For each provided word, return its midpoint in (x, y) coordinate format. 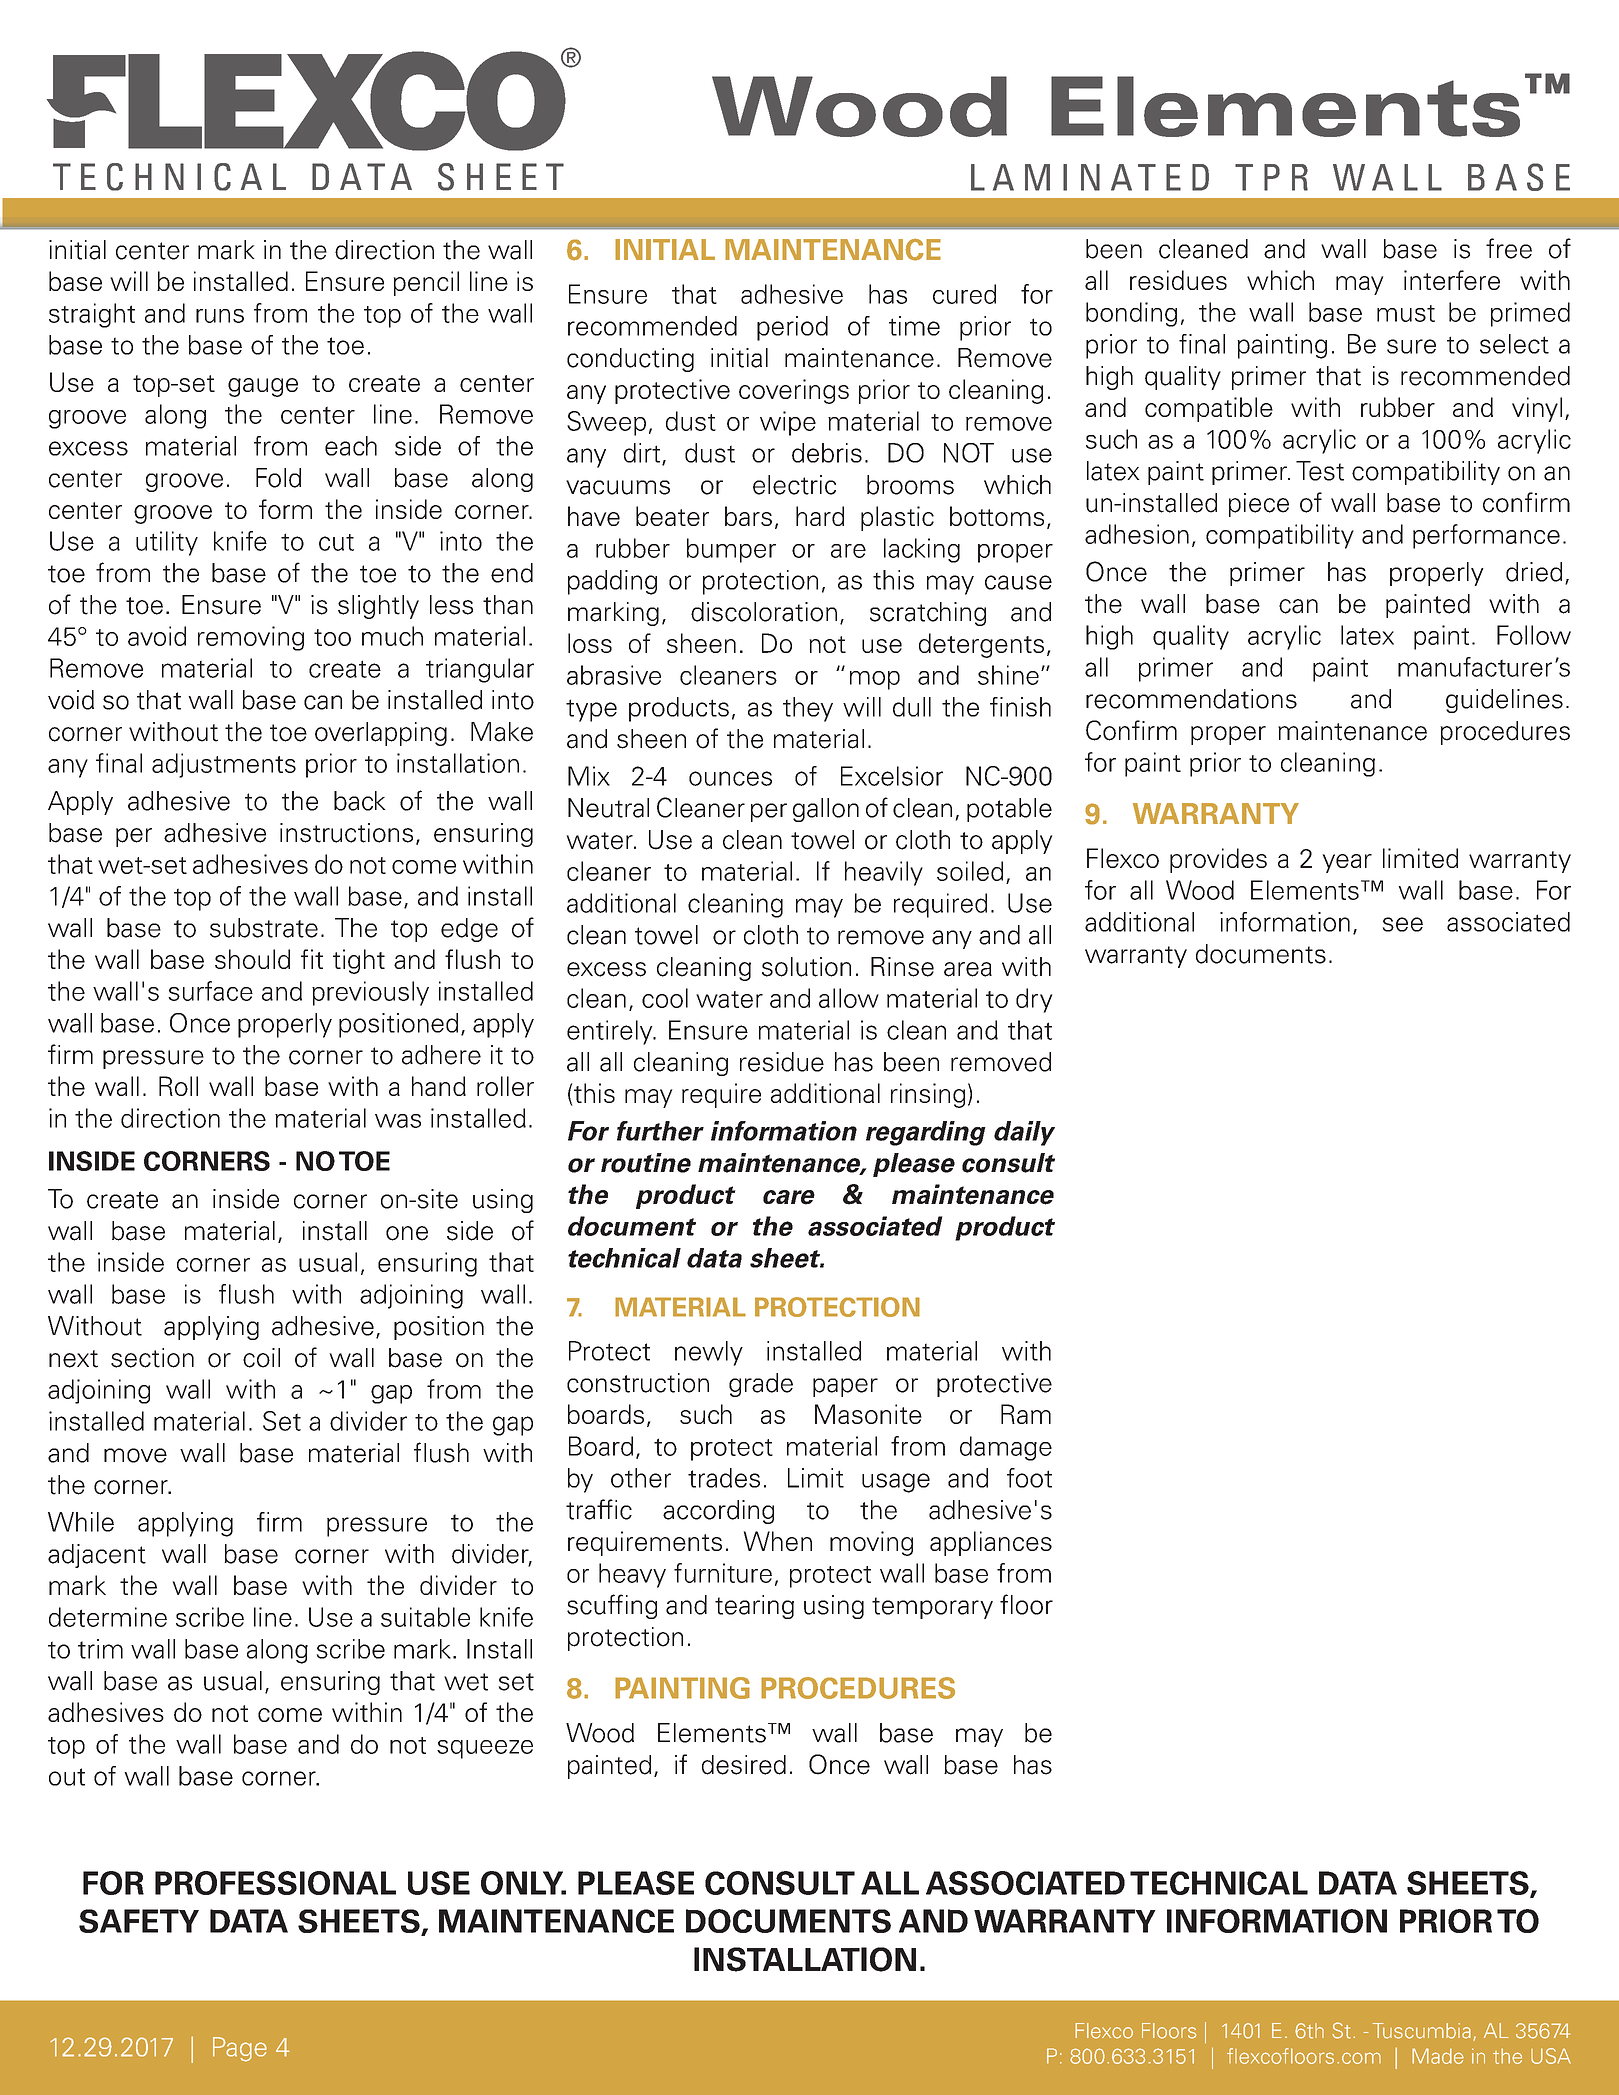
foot (1029, 1478)
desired (744, 1765)
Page (240, 2049)
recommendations (1191, 699)
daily (1024, 1133)
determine (108, 1617)
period (792, 328)
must (1406, 313)
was (398, 1121)
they (808, 709)
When (778, 1541)
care (789, 1197)
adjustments (224, 765)
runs (220, 316)
